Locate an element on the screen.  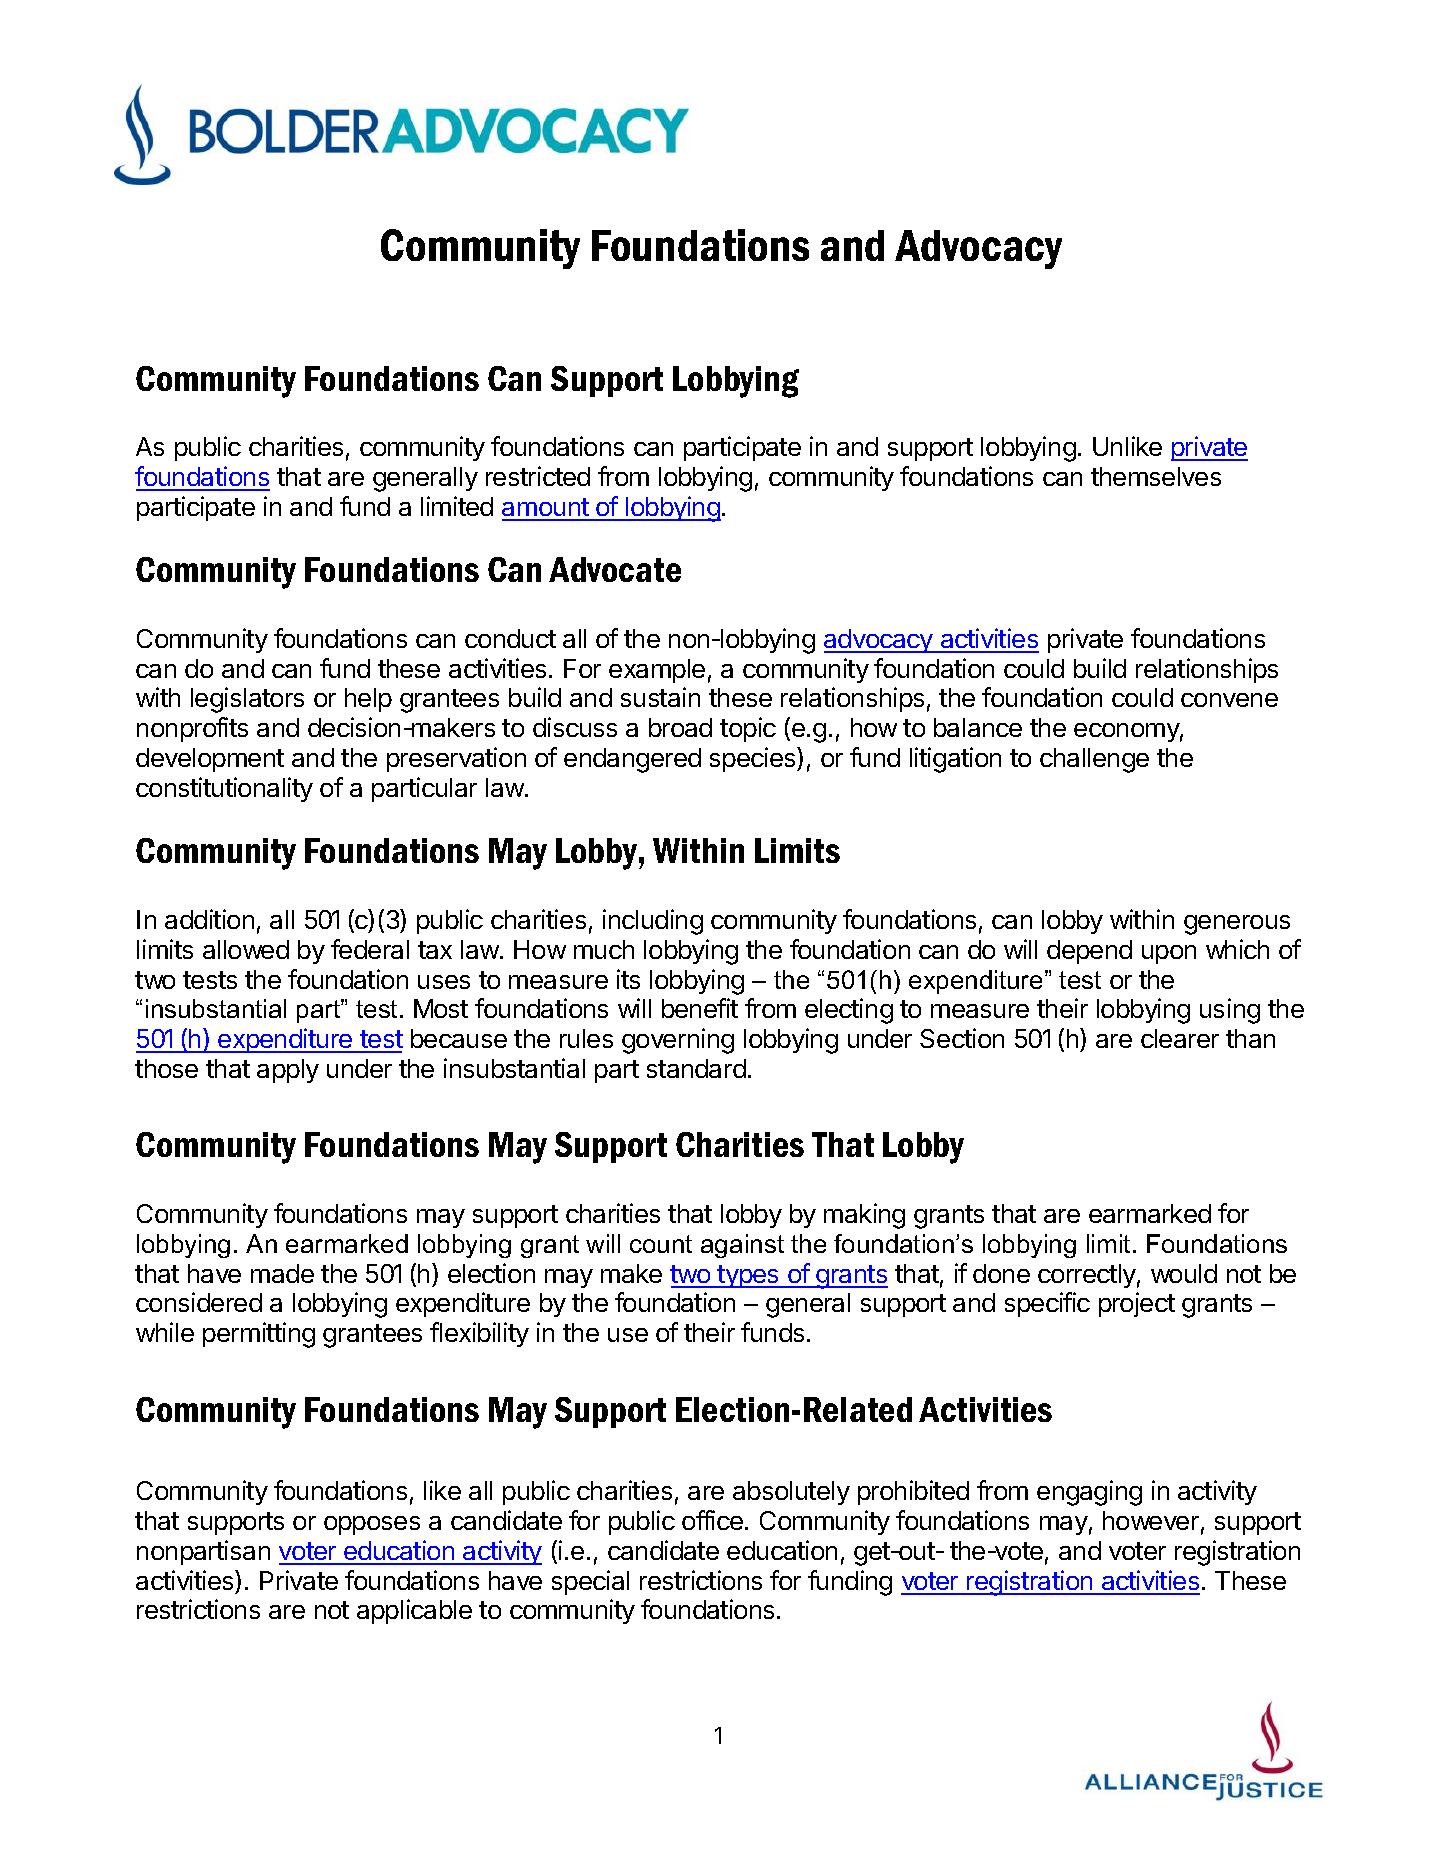
against is located at coordinates (742, 1246).
